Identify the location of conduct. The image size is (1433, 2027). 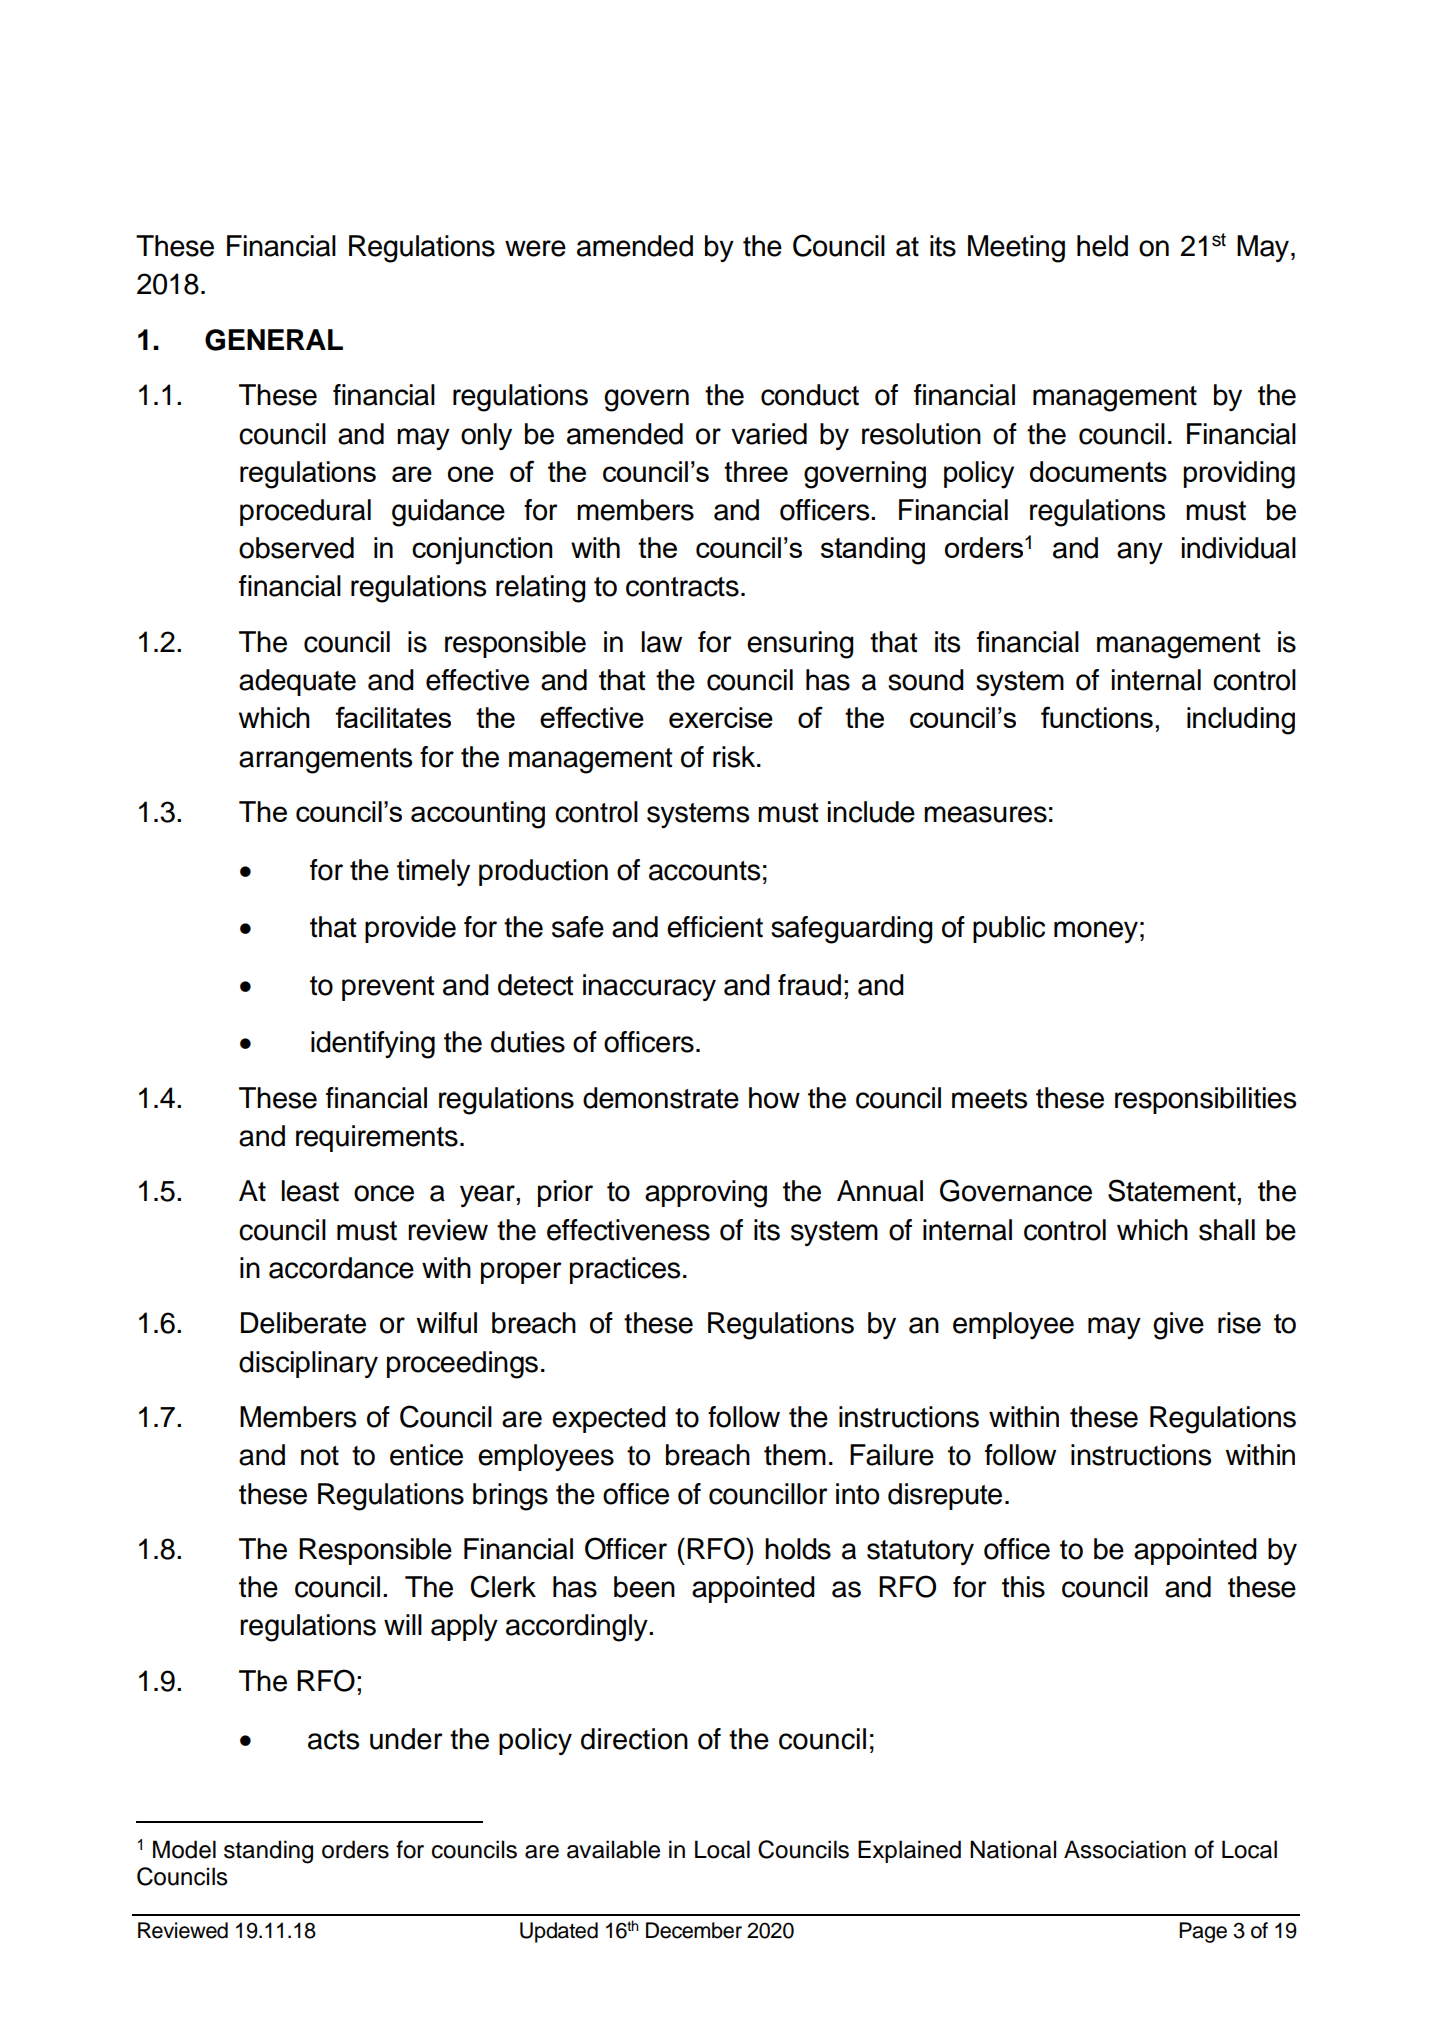
(810, 395).
